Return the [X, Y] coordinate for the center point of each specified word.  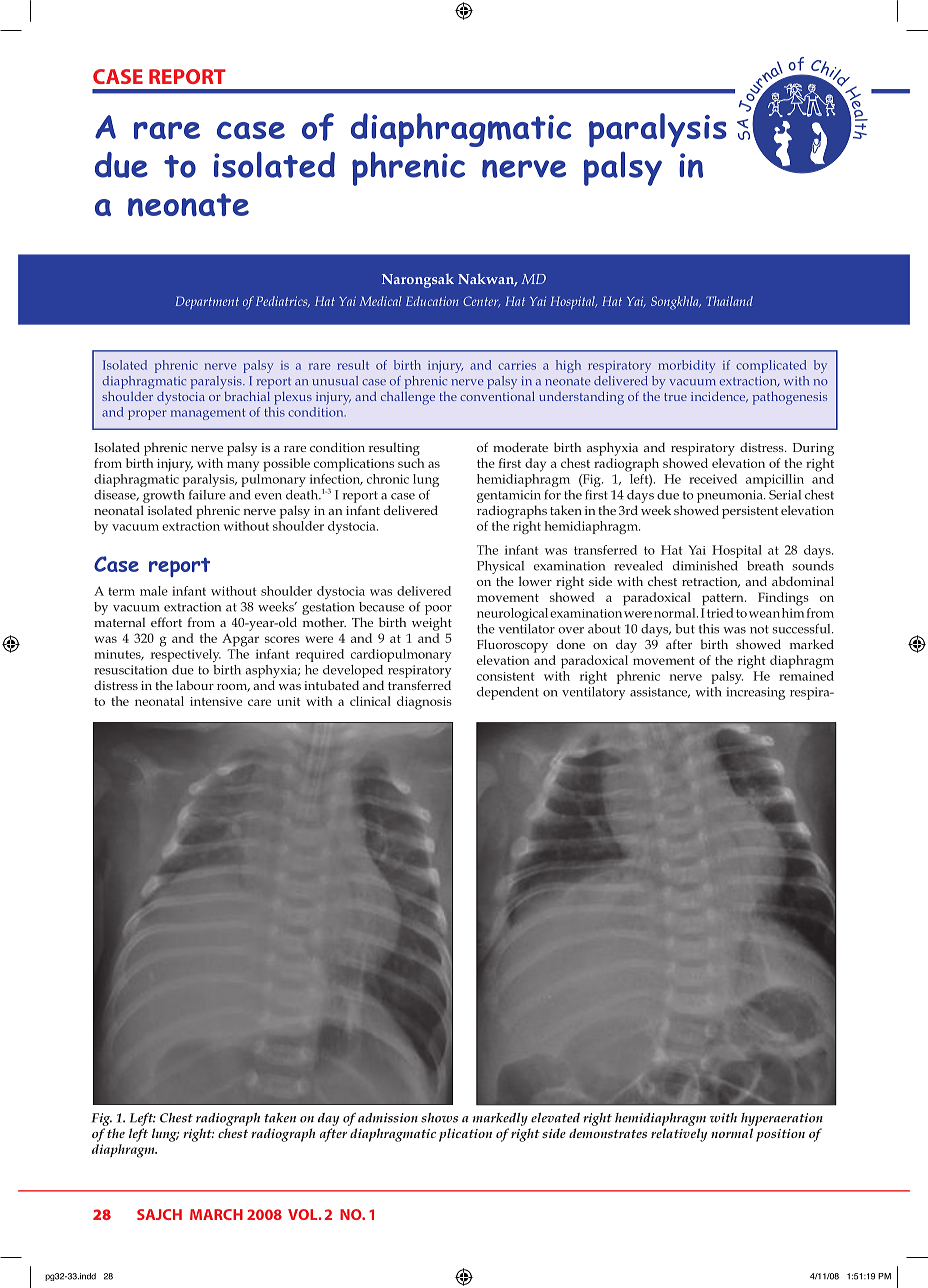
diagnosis [424, 703]
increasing [755, 693]
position [780, 1135]
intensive [216, 701]
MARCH [216, 1214]
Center [481, 302]
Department [207, 302]
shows [439, 1118]
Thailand [729, 301]
